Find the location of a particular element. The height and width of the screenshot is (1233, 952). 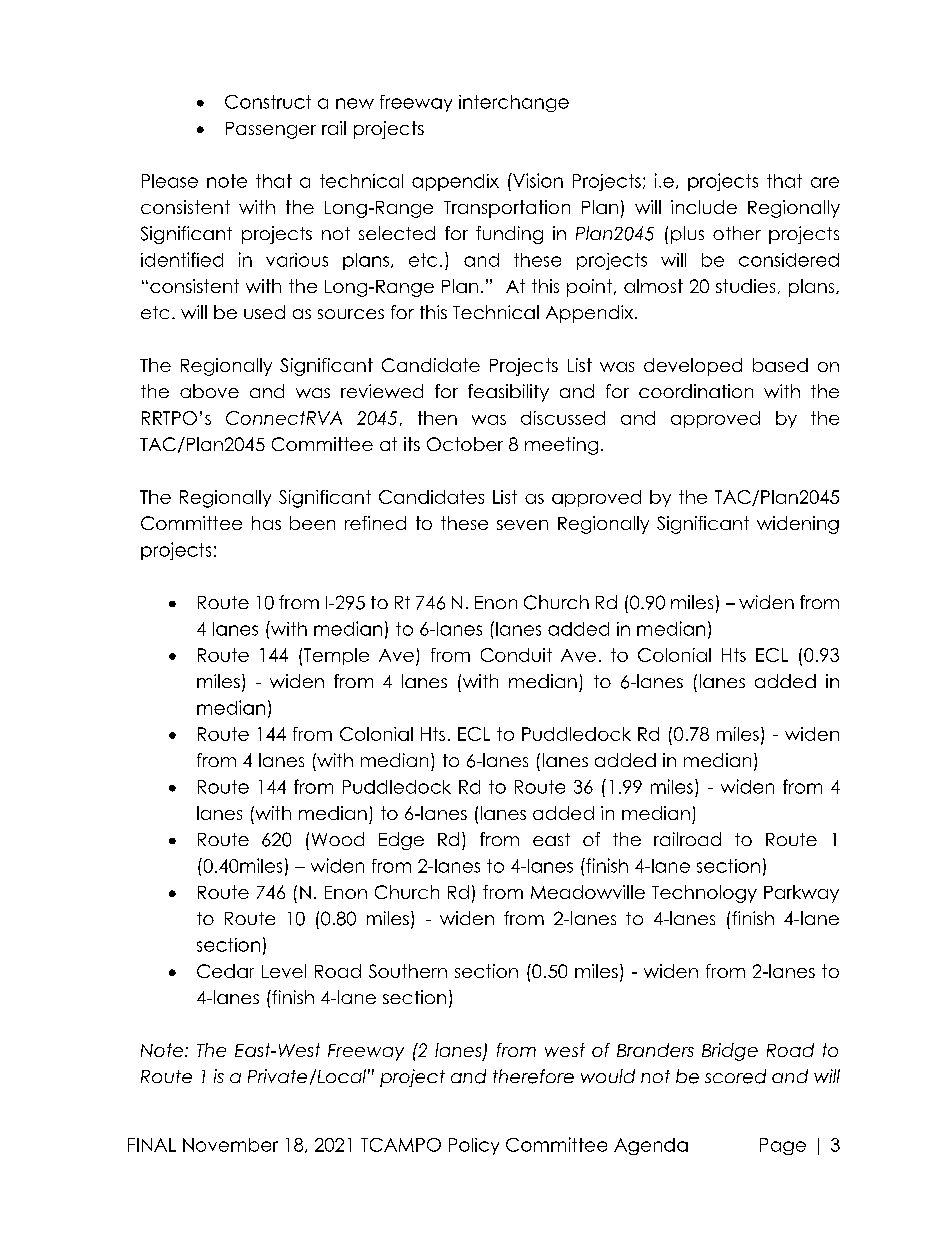

are is located at coordinates (825, 182).
